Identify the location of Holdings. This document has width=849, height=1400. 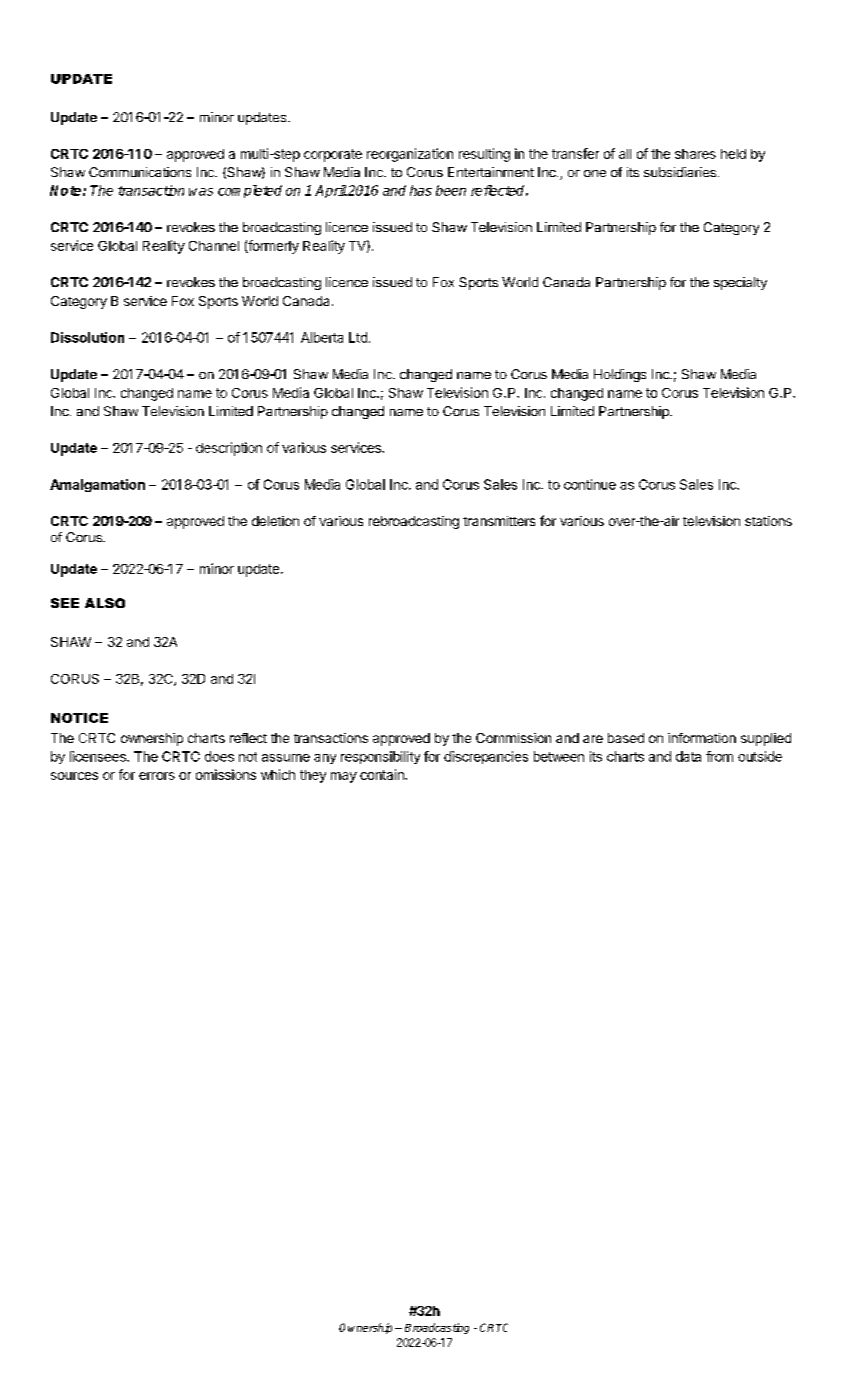
(620, 375).
